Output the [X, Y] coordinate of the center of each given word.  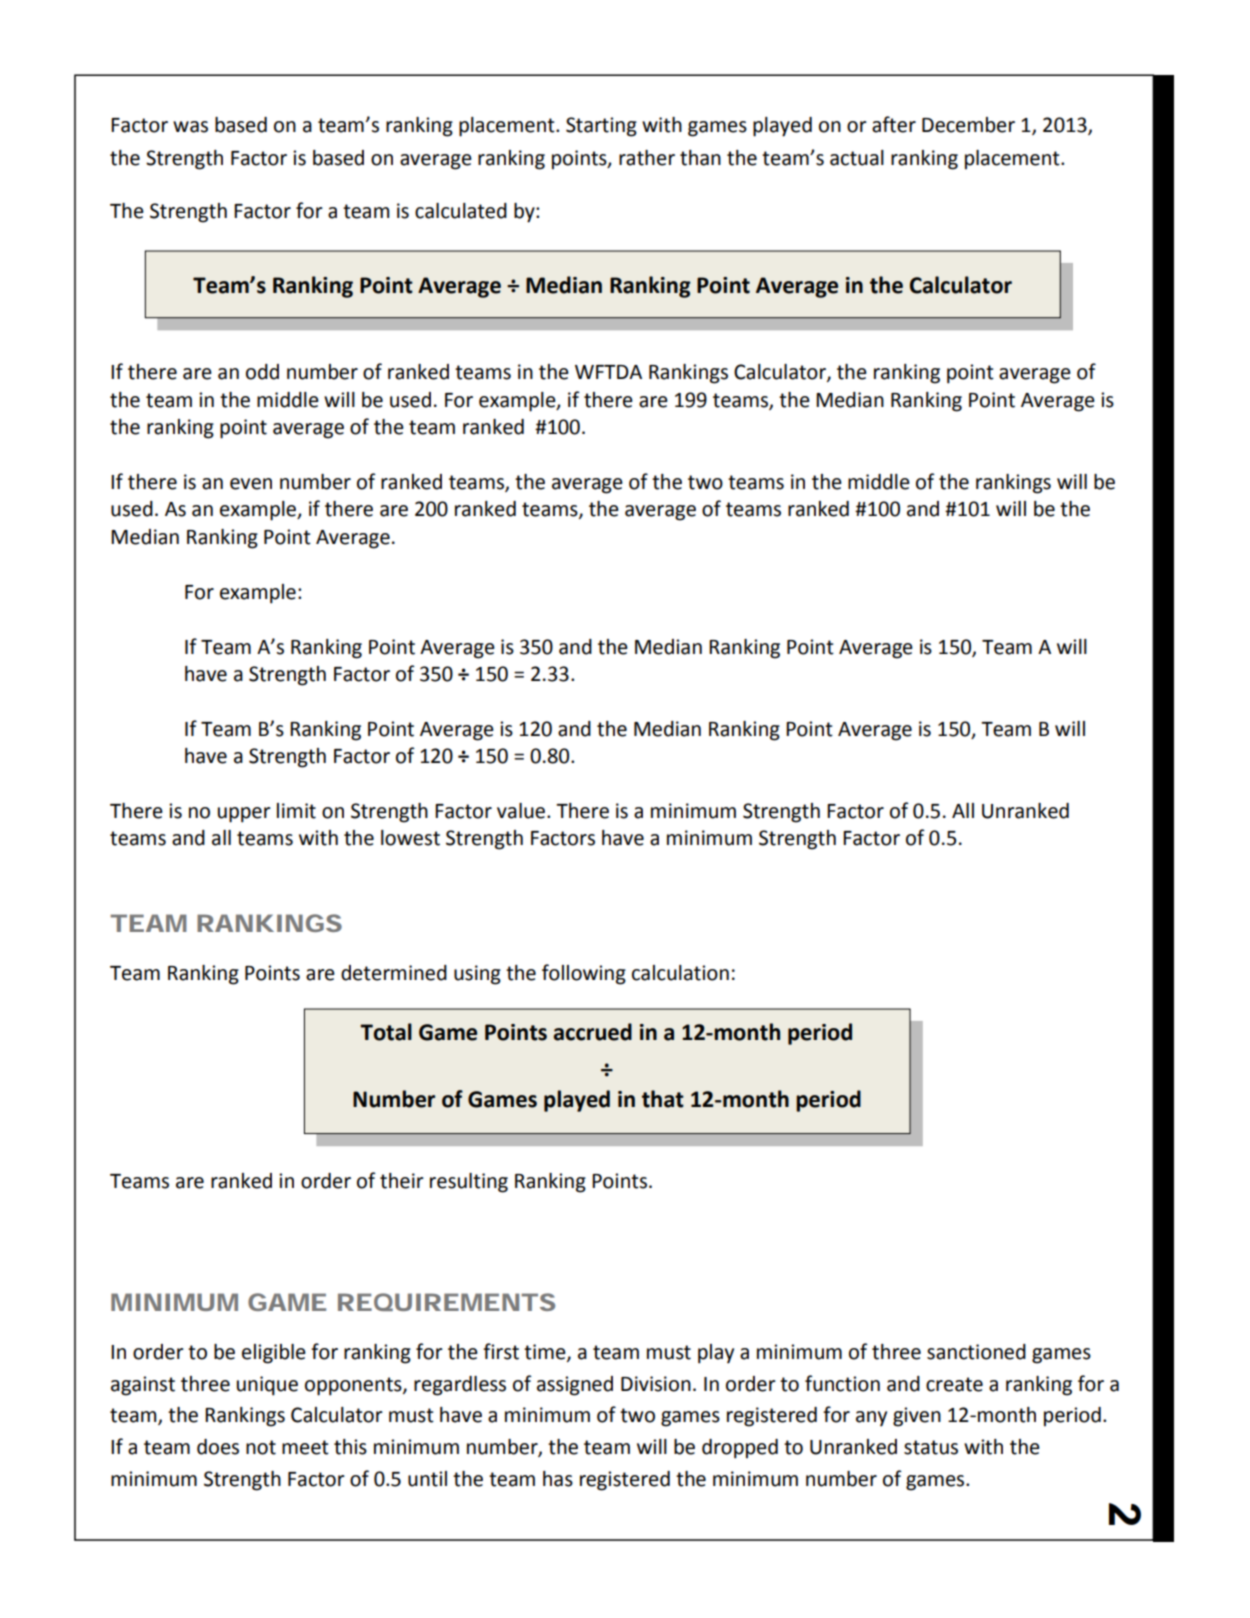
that [663, 1099]
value [522, 811]
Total [386, 1032]
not [261, 1447]
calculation [680, 973]
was [190, 127]
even [251, 484]
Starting [601, 127]
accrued [592, 1032]
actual [857, 158]
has [558, 1479]
